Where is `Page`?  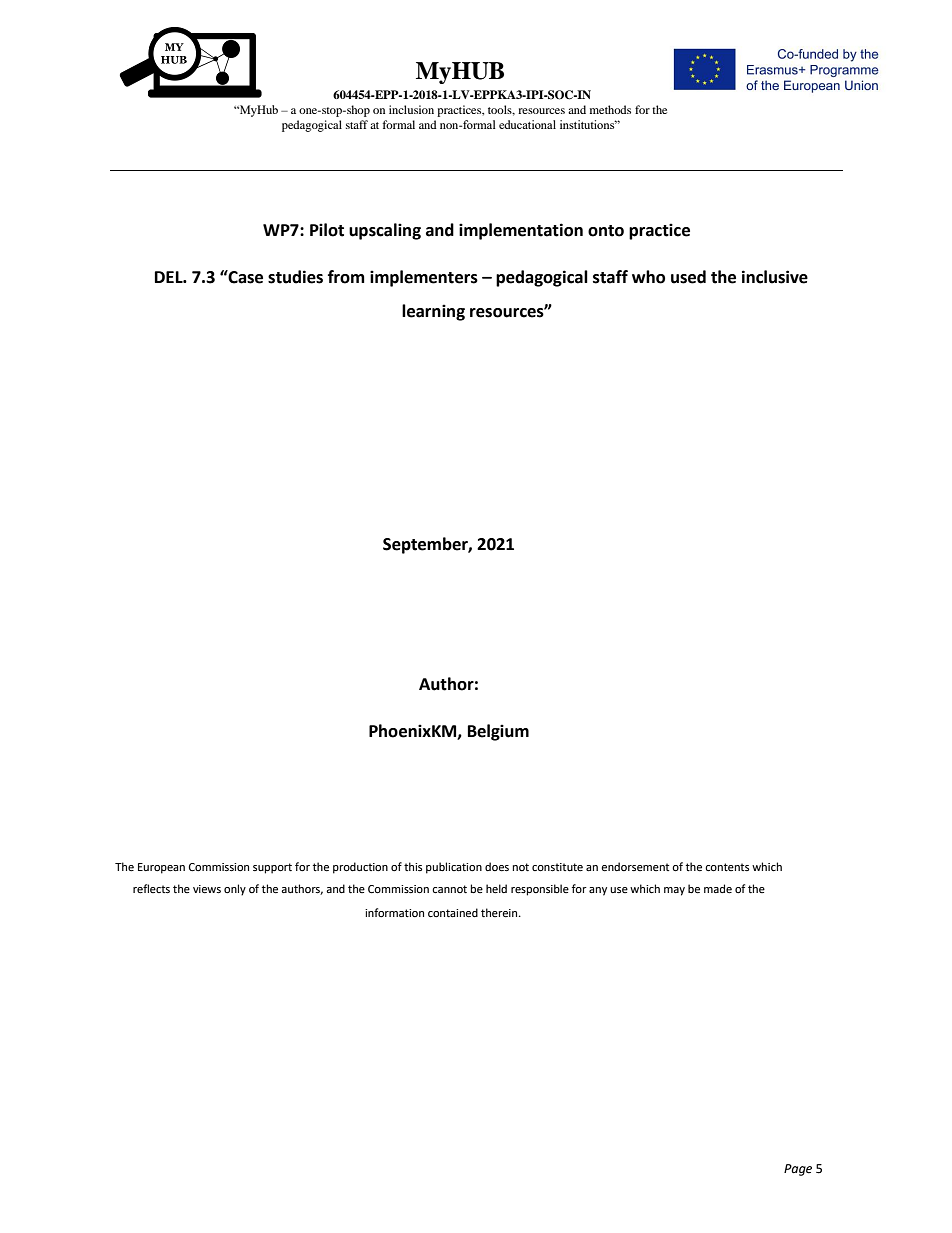 Page is located at coordinates (798, 1170).
